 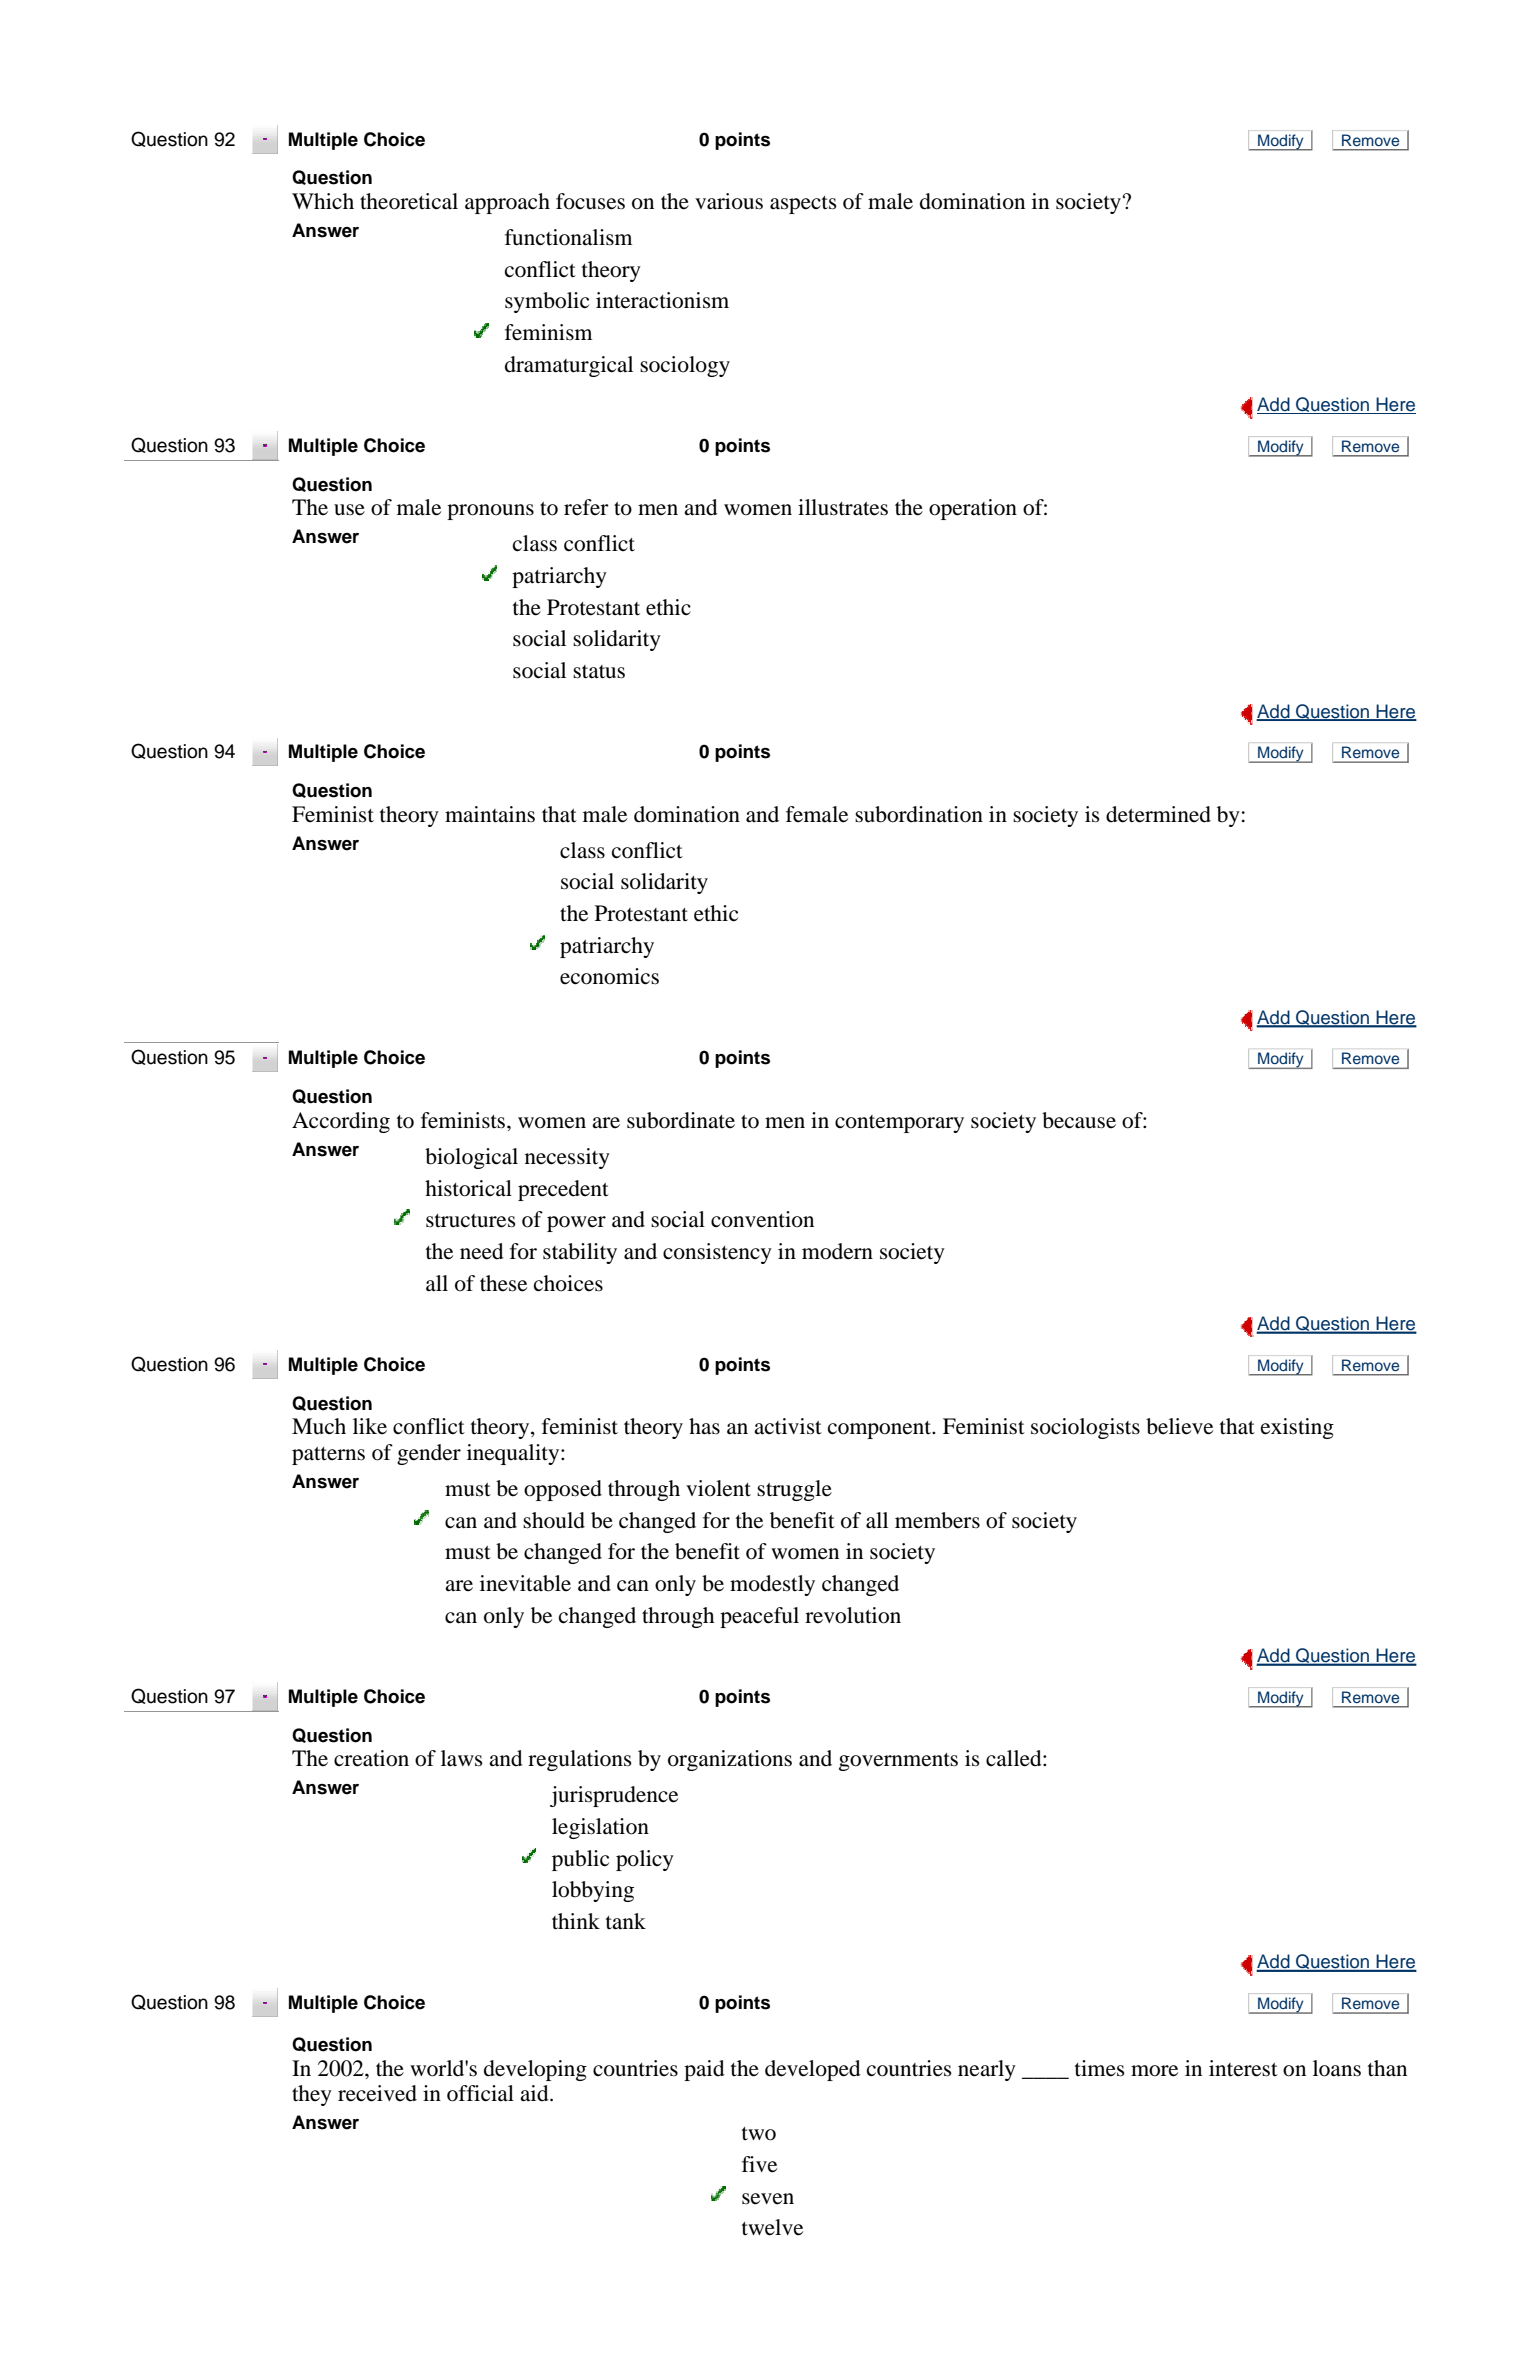 I want to click on maintains, so click(x=490, y=814).
